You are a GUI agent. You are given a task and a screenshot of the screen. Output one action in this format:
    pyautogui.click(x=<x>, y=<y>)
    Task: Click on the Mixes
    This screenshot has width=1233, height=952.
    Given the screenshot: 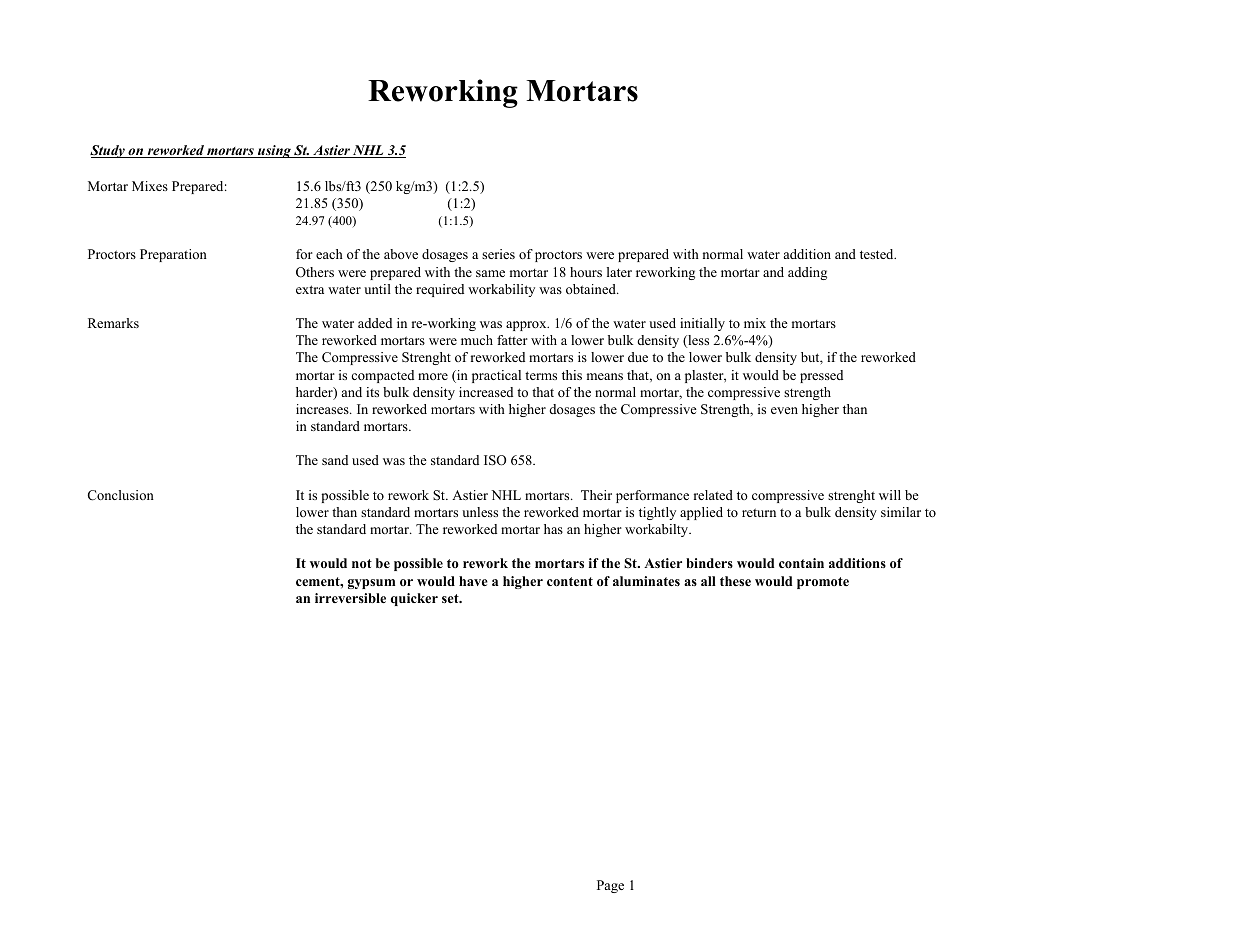 What is the action you would take?
    pyautogui.click(x=150, y=186)
